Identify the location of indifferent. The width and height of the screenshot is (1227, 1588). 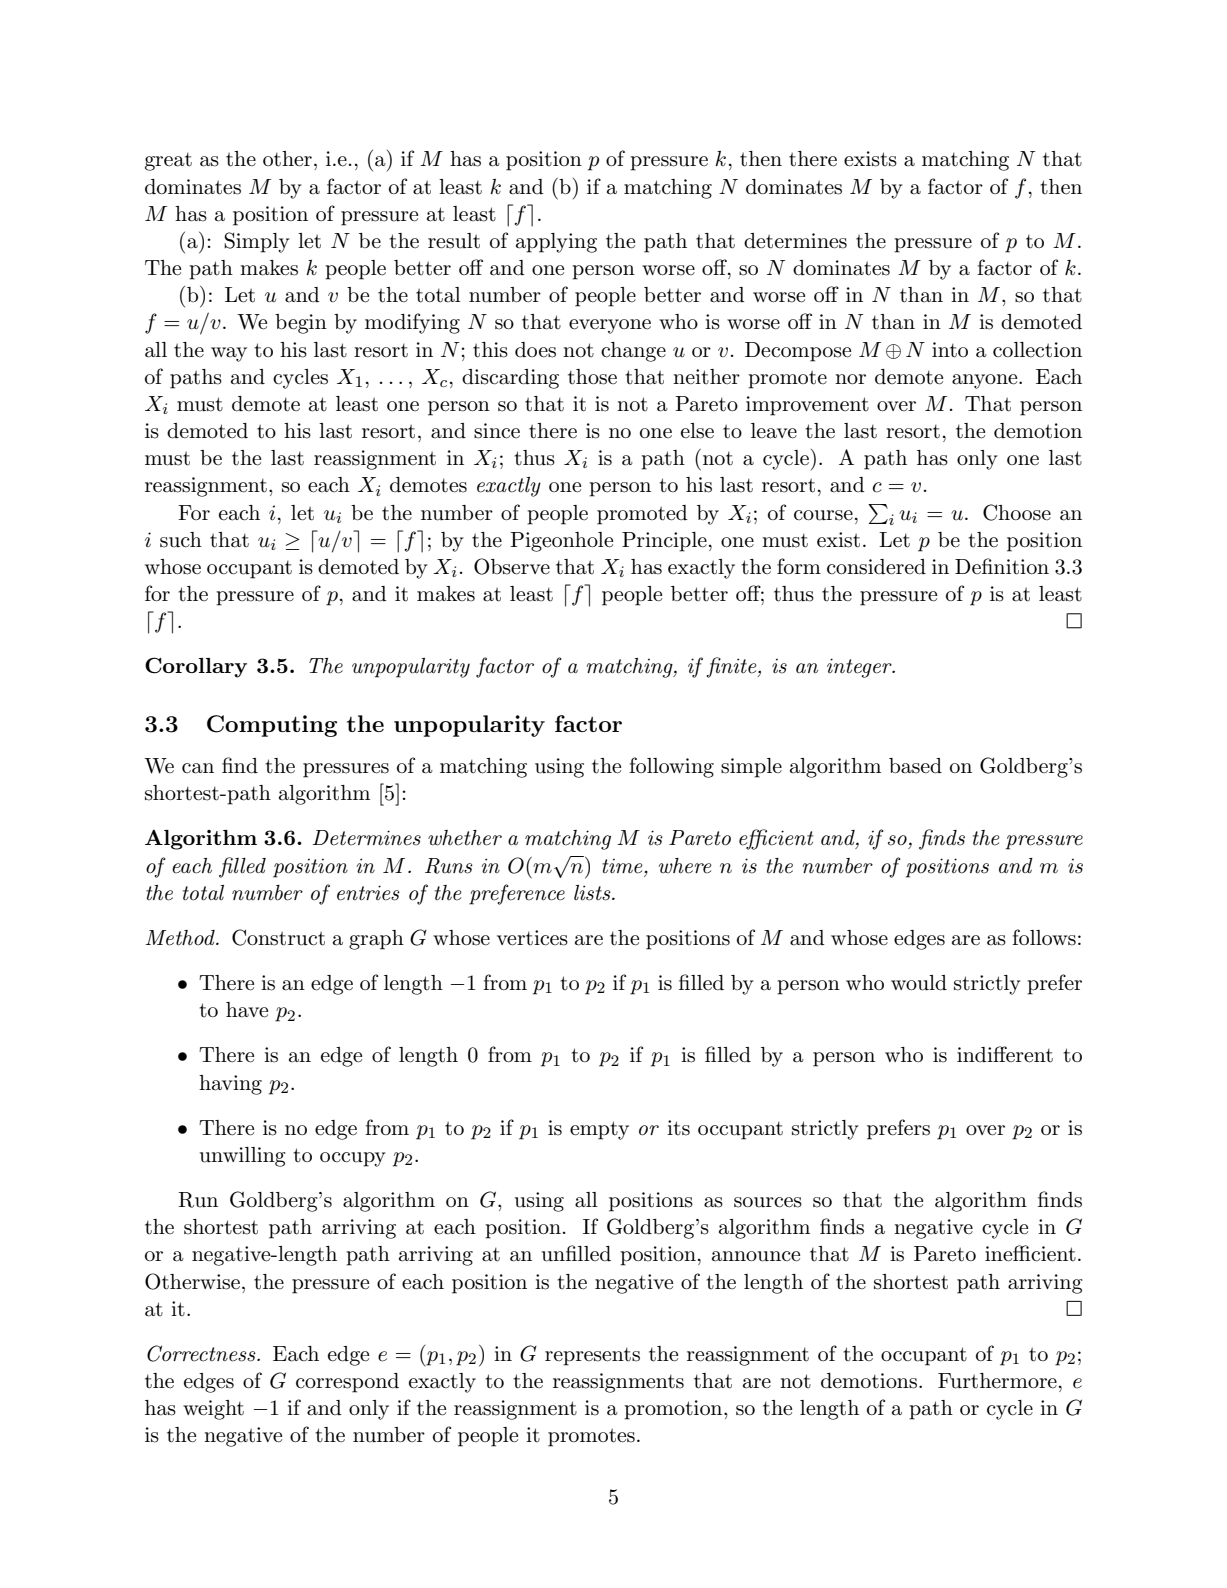
(1005, 1054).
